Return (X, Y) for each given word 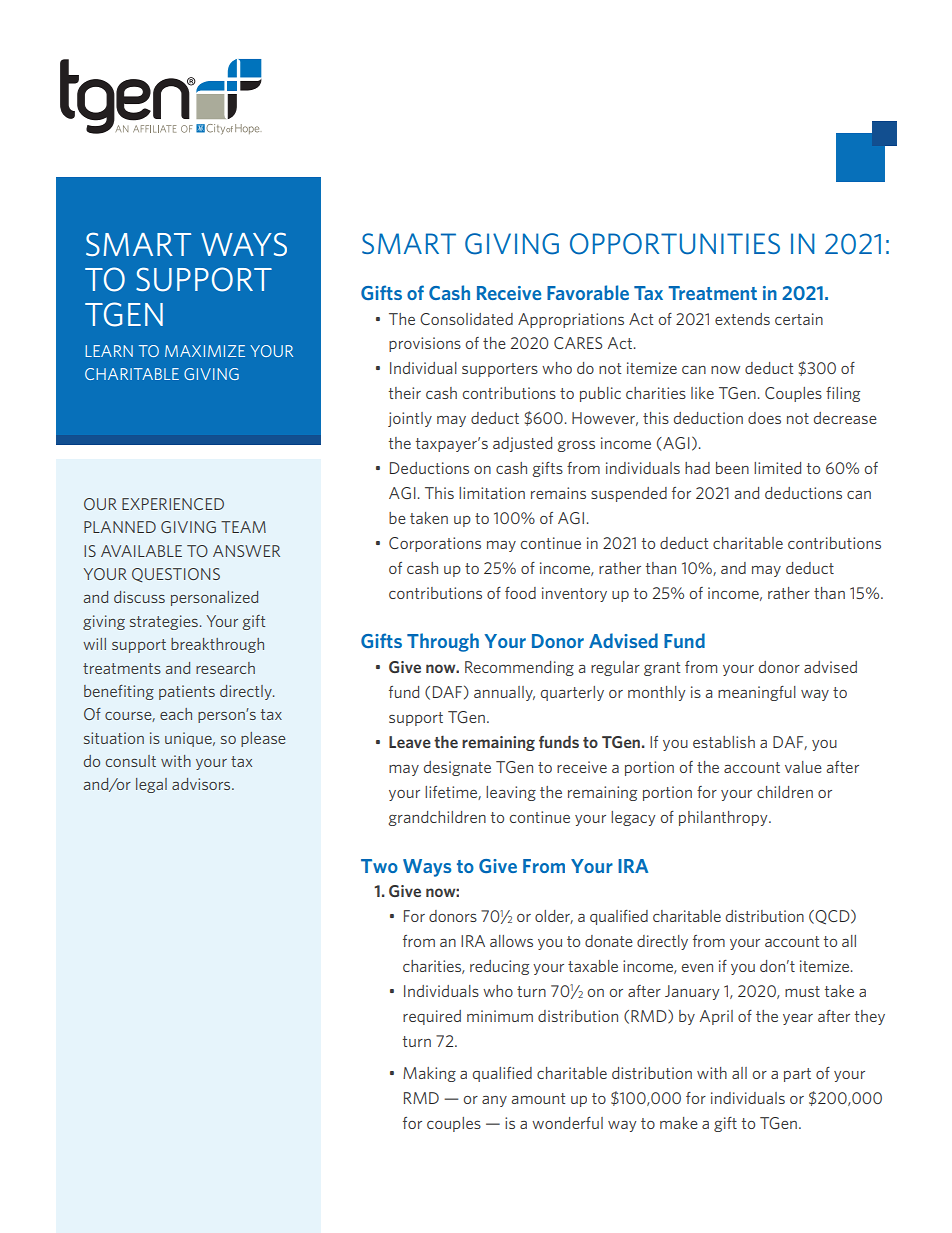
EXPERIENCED (173, 504)
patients (187, 692)
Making (429, 1074)
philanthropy (724, 818)
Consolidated (466, 319)
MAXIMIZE (205, 351)
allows (511, 941)
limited (777, 468)
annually (504, 693)
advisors (202, 784)
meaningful (757, 693)
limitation (492, 493)
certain (799, 319)
